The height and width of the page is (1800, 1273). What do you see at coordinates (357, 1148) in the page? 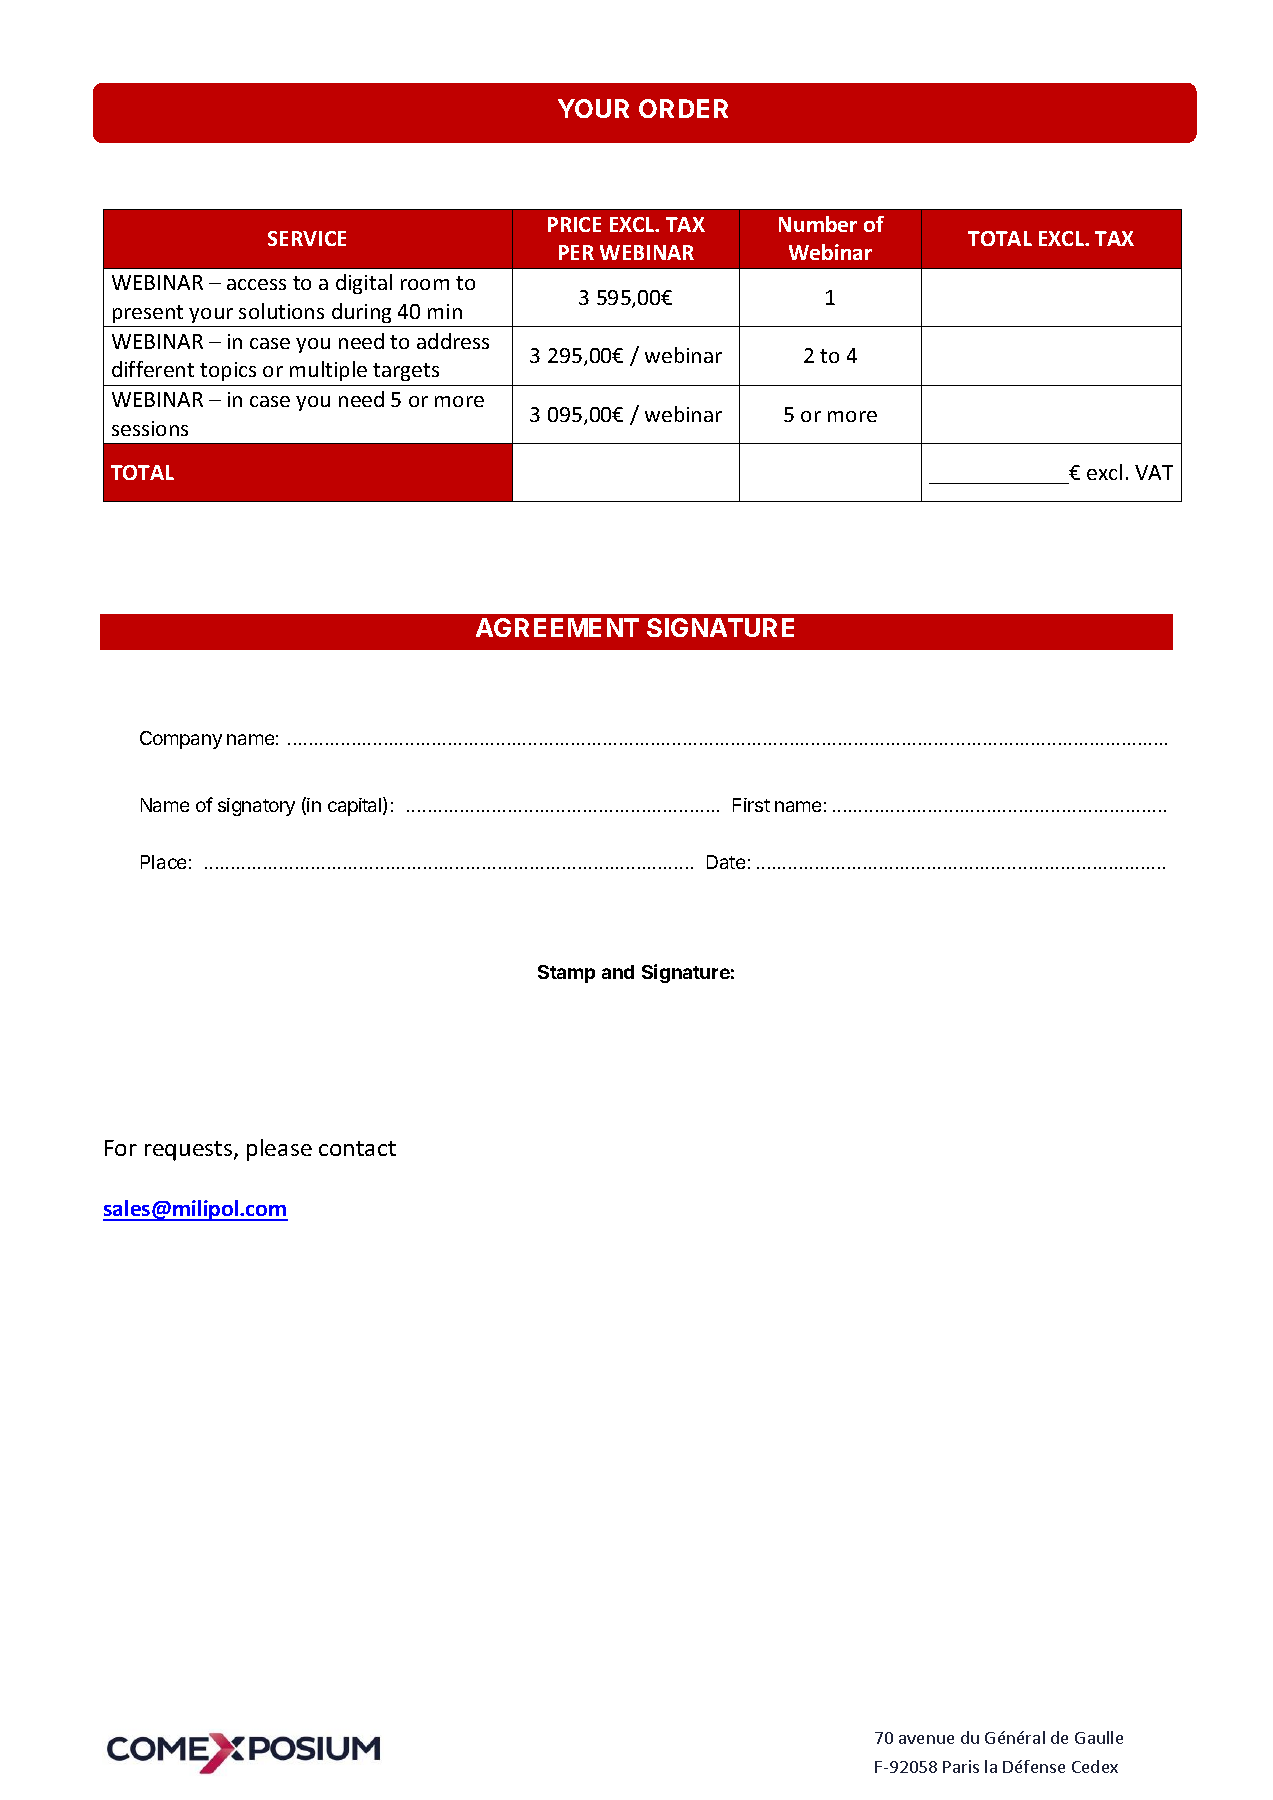
I see `contact` at bounding box center [357, 1148].
